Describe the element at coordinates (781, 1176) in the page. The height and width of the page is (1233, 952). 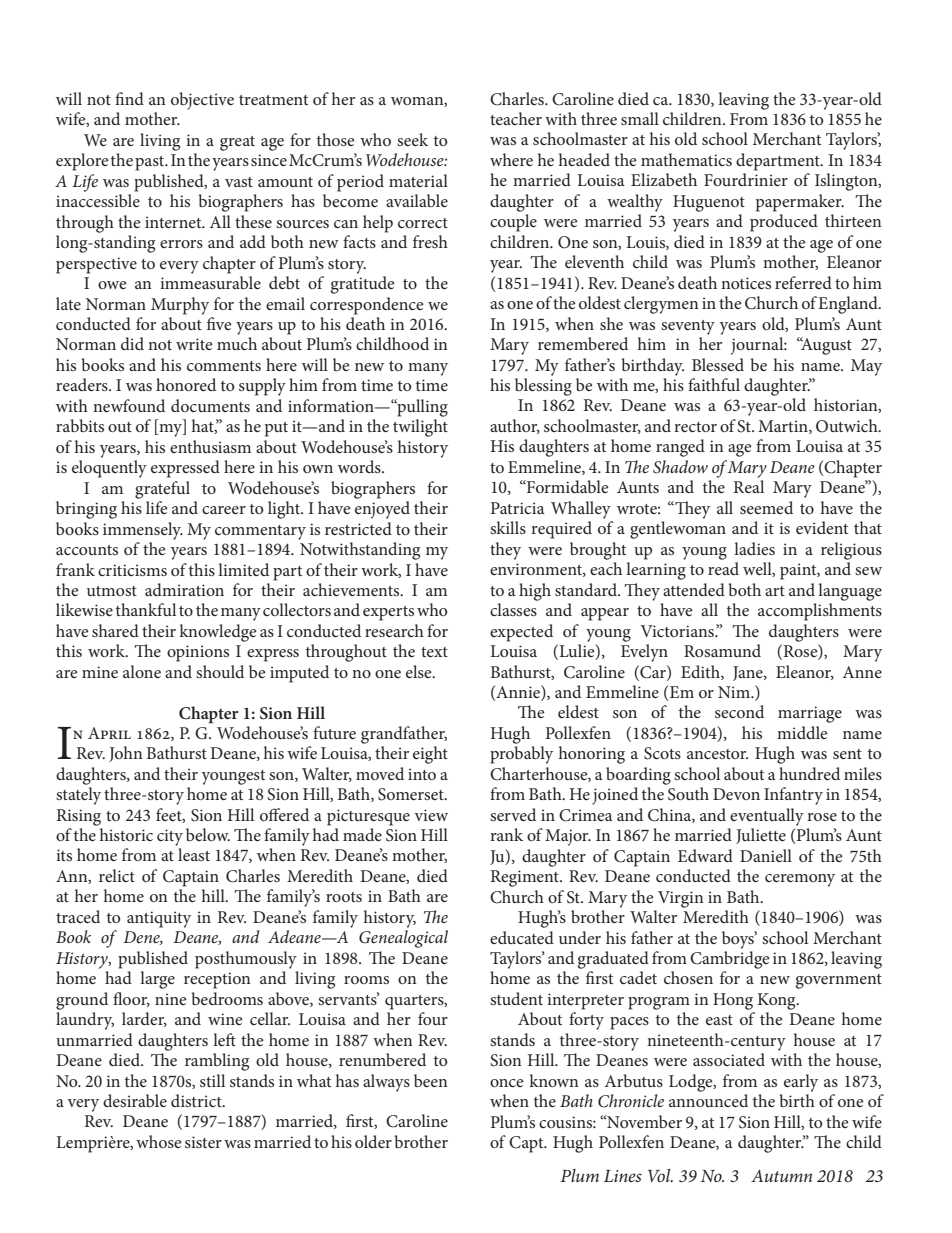
I see `Autumn` at that location.
